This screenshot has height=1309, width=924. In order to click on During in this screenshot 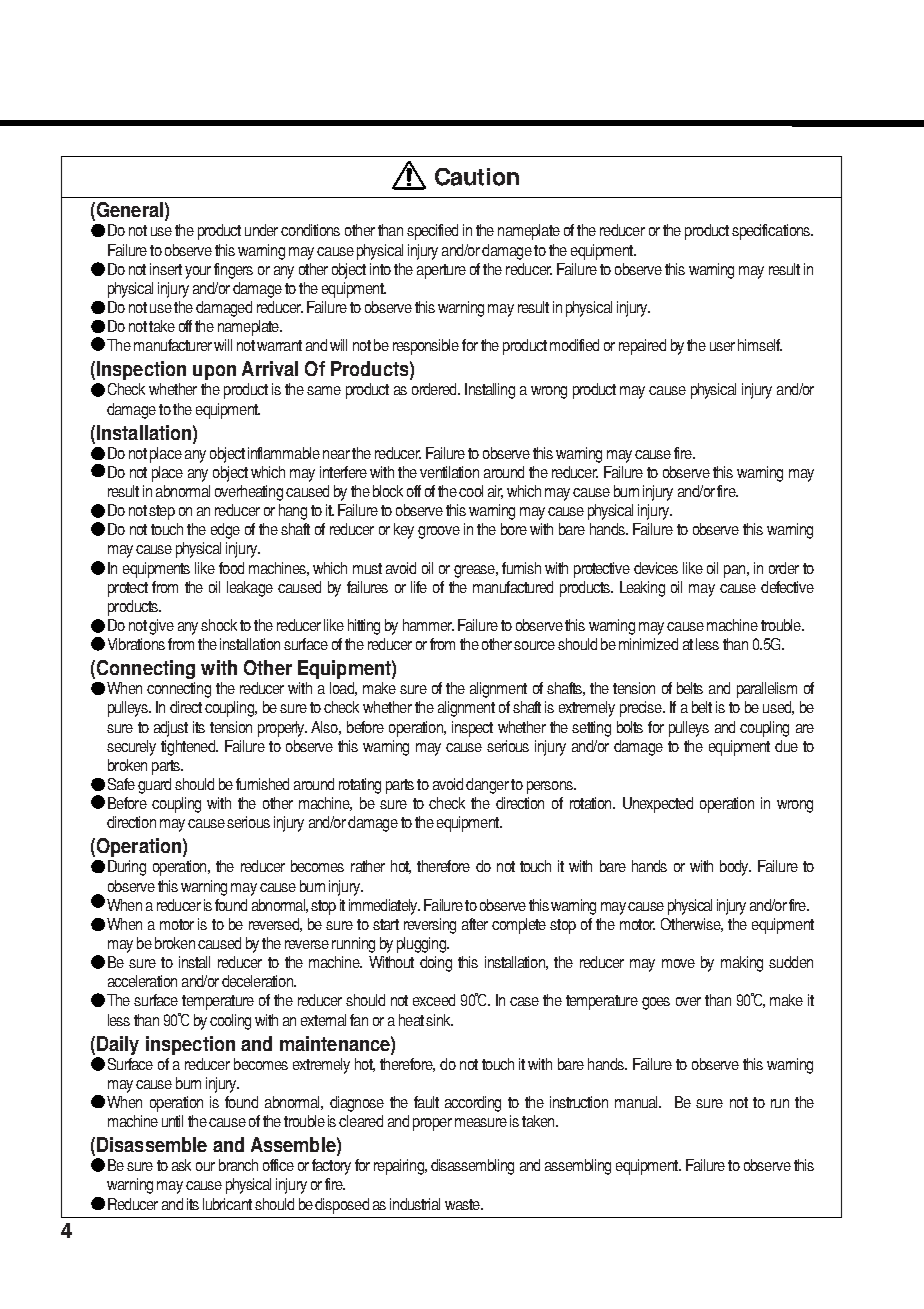, I will do `click(127, 868)`.
